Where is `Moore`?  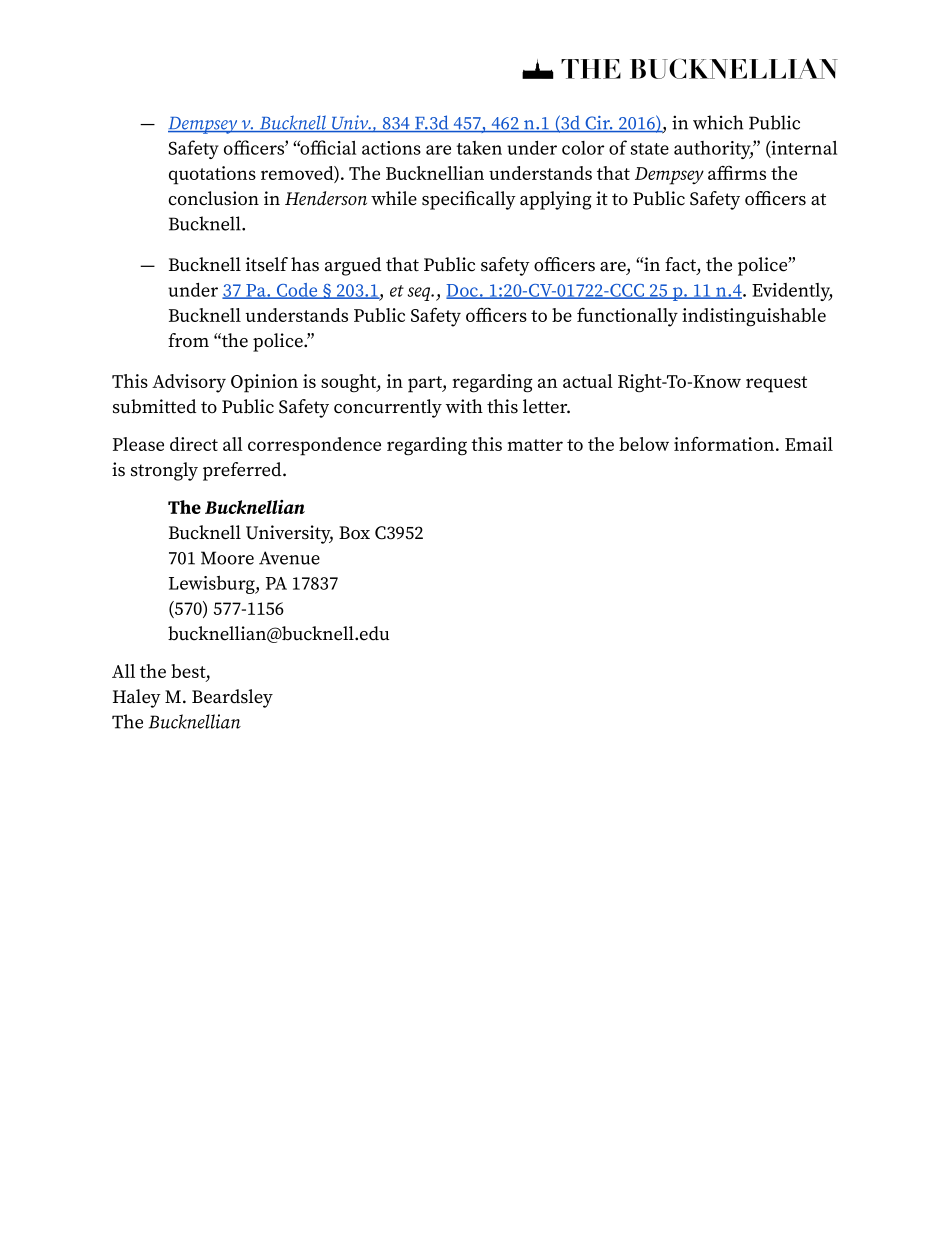 Moore is located at coordinates (227, 558).
